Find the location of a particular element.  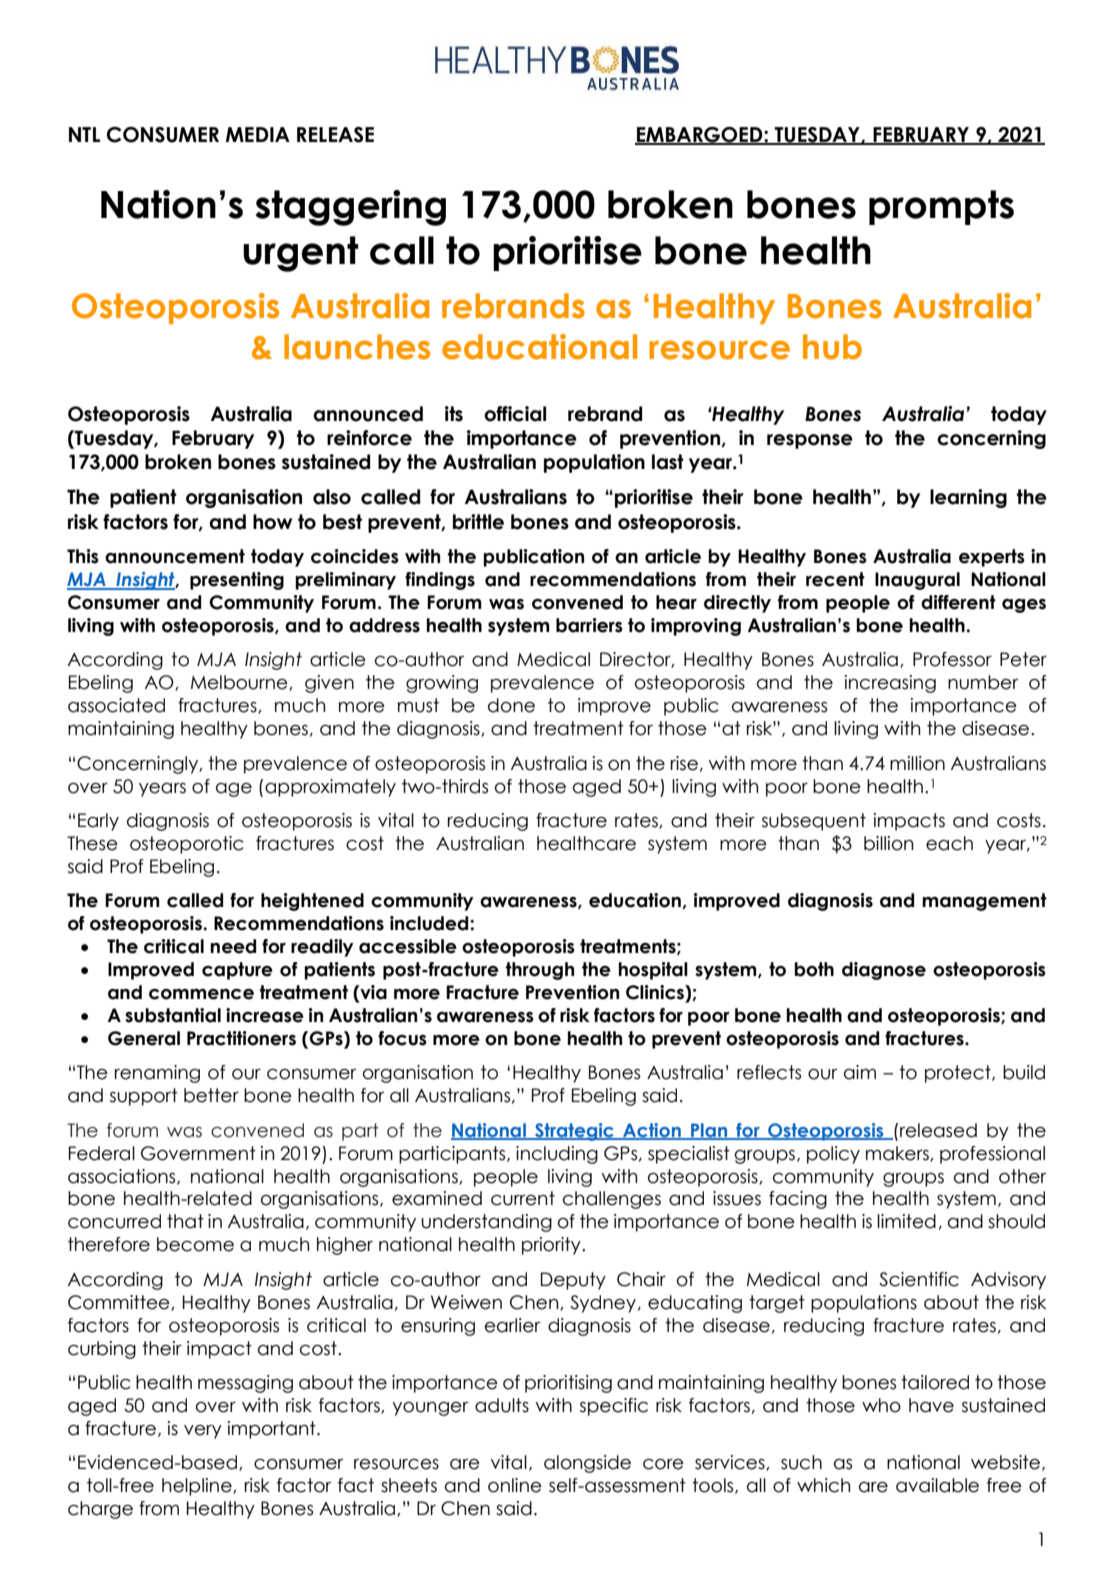

billion is located at coordinates (888, 843).
